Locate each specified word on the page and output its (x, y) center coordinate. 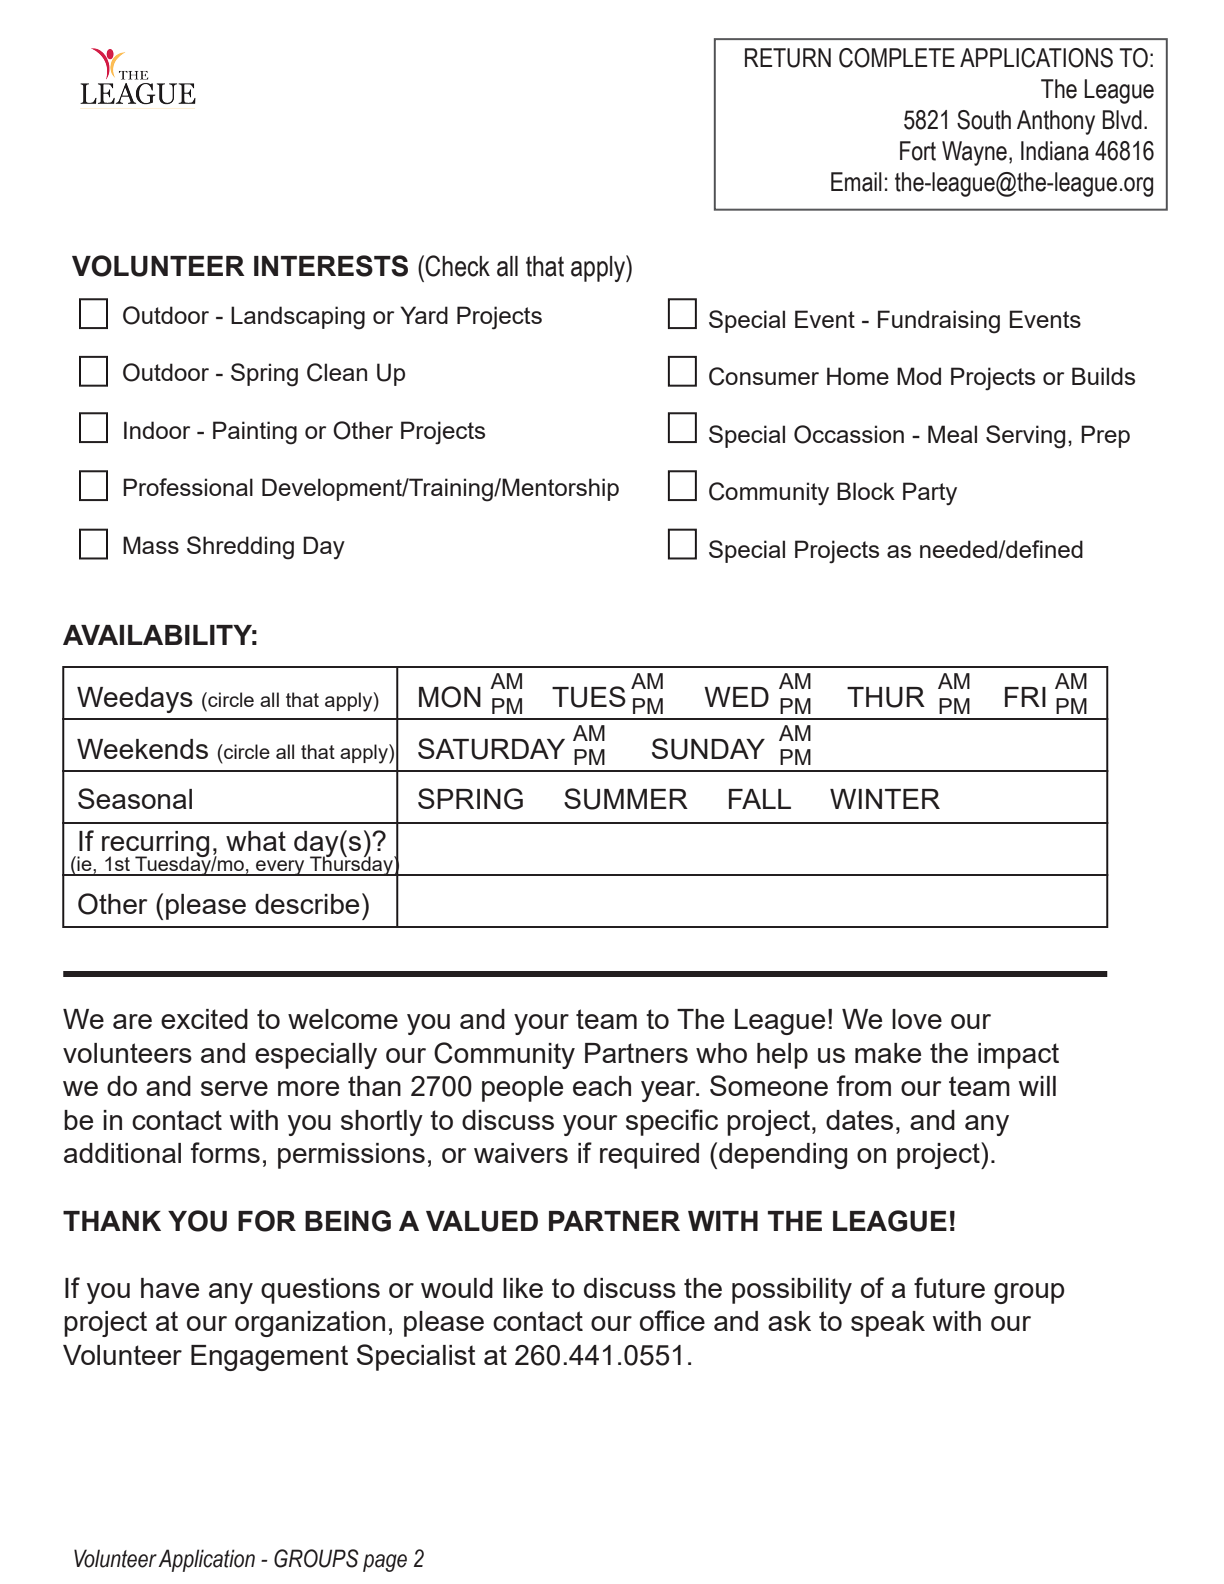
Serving (1025, 437)
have (170, 1288)
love (917, 1019)
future (949, 1287)
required (649, 1156)
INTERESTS (331, 266)
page (385, 1563)
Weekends (142, 749)
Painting (255, 433)
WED (736, 697)
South (984, 120)
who (721, 1053)
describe (307, 904)
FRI (1025, 697)
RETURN (788, 58)
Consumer (764, 376)
